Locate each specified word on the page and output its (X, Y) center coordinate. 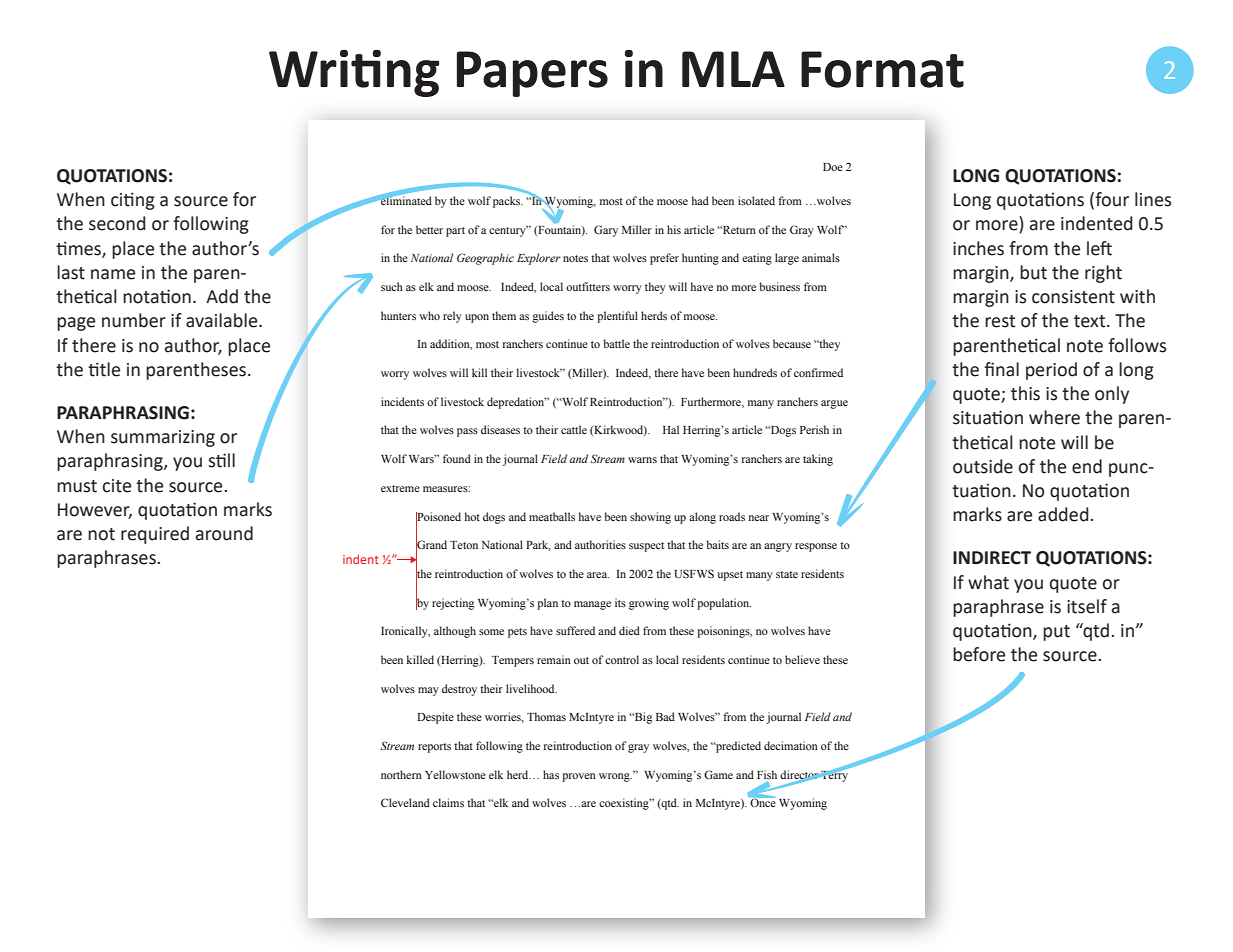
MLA (733, 69)
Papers (532, 74)
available (223, 320)
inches (978, 248)
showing (650, 518)
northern (401, 774)
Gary (606, 231)
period (1051, 371)
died (629, 630)
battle (616, 343)
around (224, 533)
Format (882, 69)
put (1056, 633)
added (1064, 514)
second (117, 223)
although (455, 632)
